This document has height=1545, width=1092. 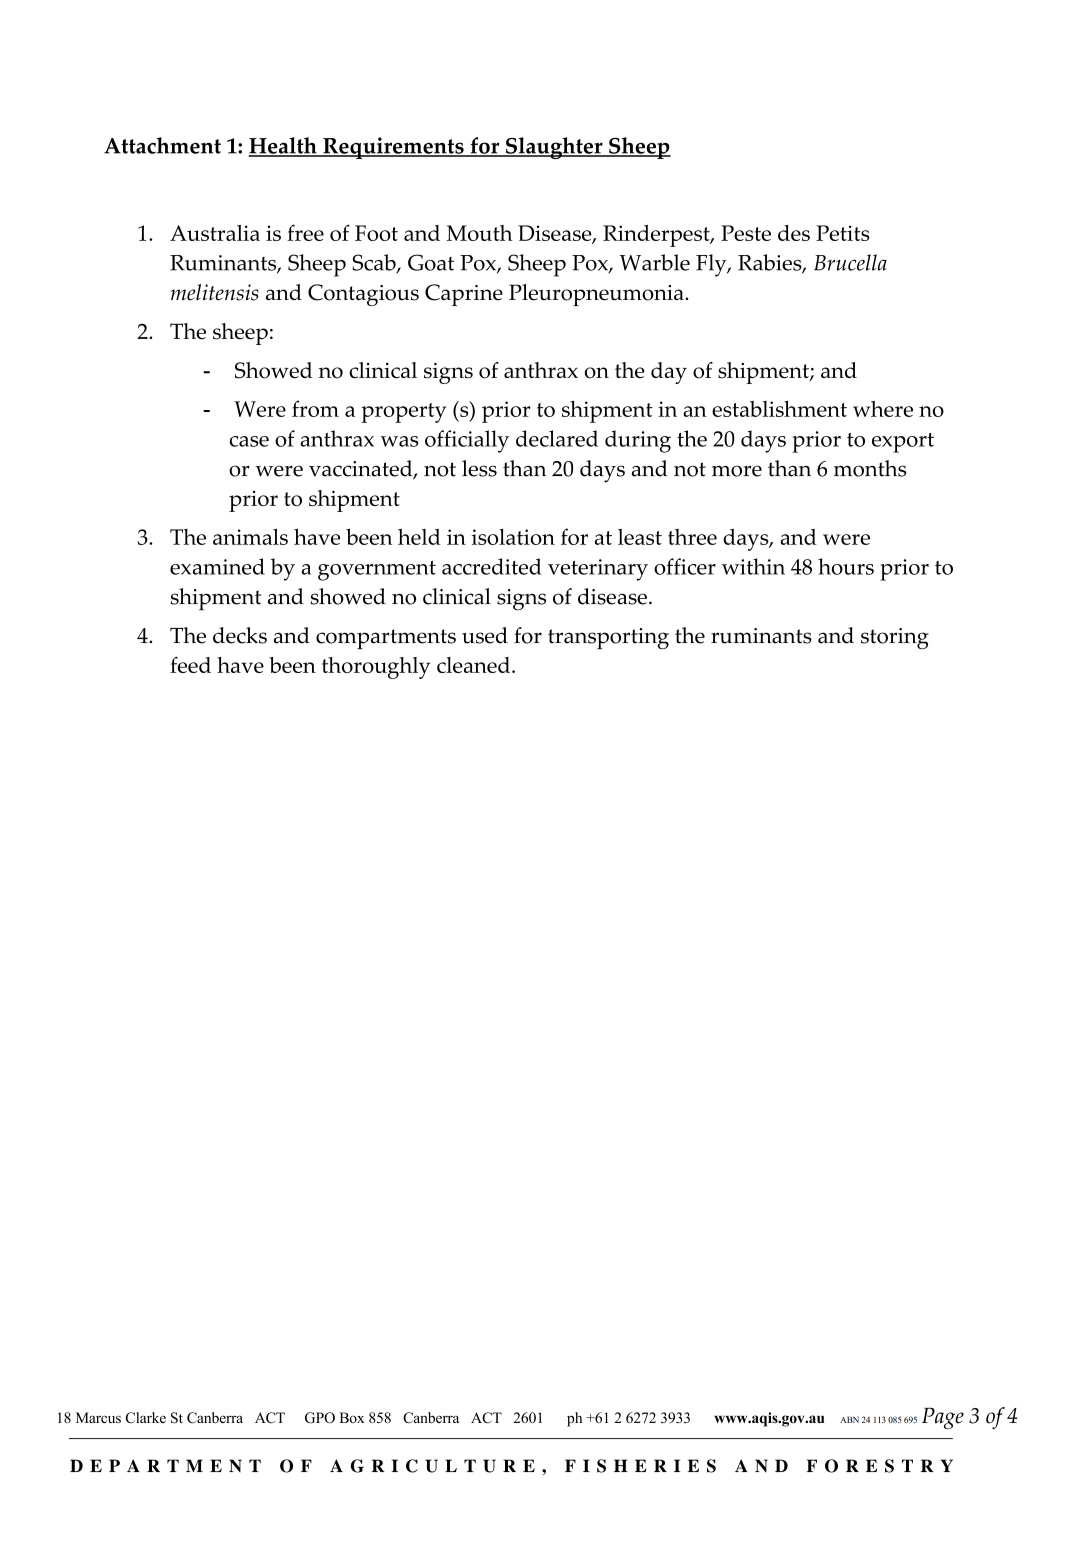 I want to click on storing, so click(x=895, y=638).
